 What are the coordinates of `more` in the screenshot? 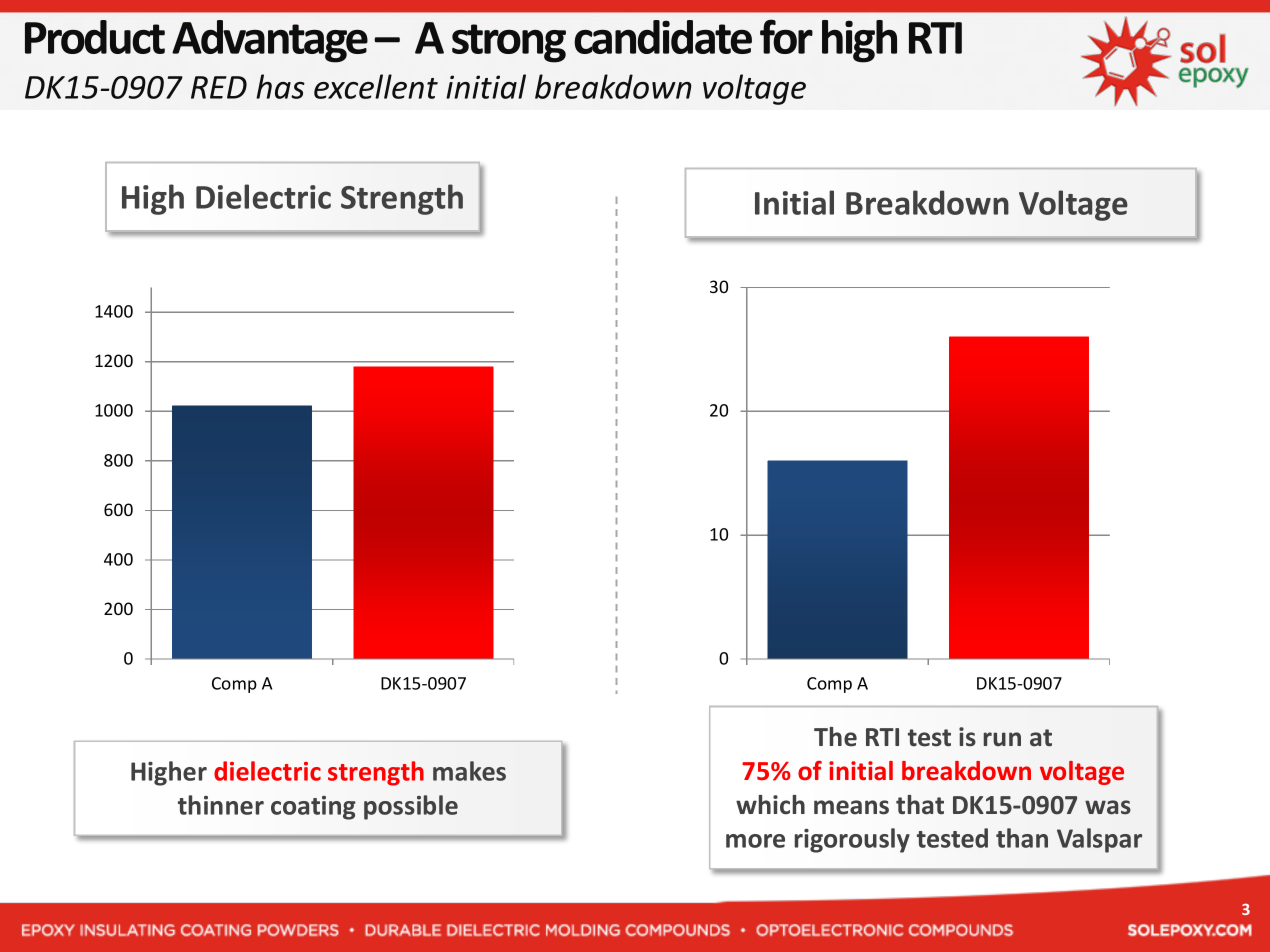 It's located at (755, 841).
